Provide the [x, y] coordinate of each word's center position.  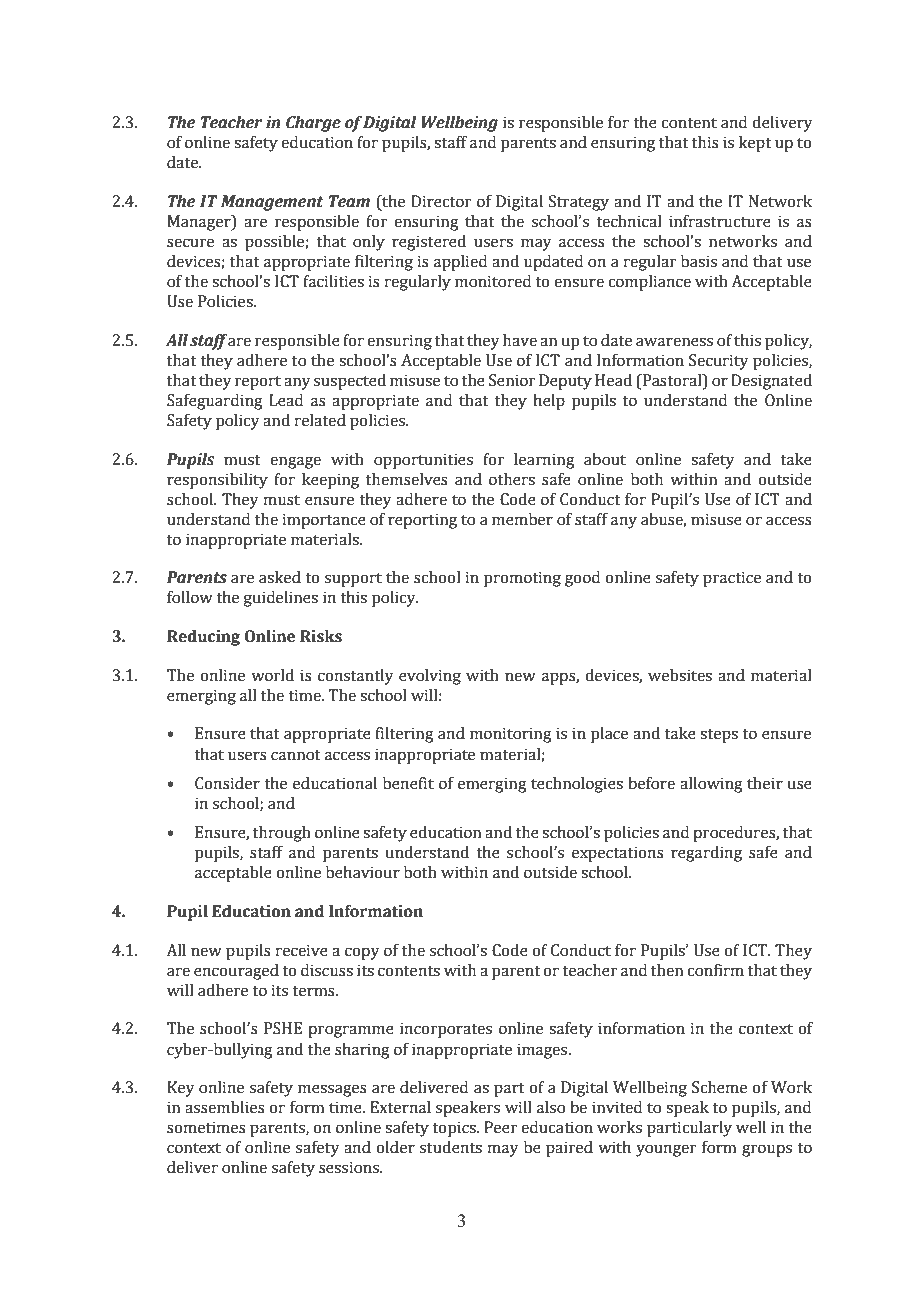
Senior [512, 380]
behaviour [363, 872]
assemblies [225, 1107]
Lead [286, 400]
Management [272, 203]
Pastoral [672, 380]
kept [755, 144]
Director [441, 201]
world [272, 675]
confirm [715, 970]
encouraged [236, 972]
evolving [430, 677]
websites [680, 675]
